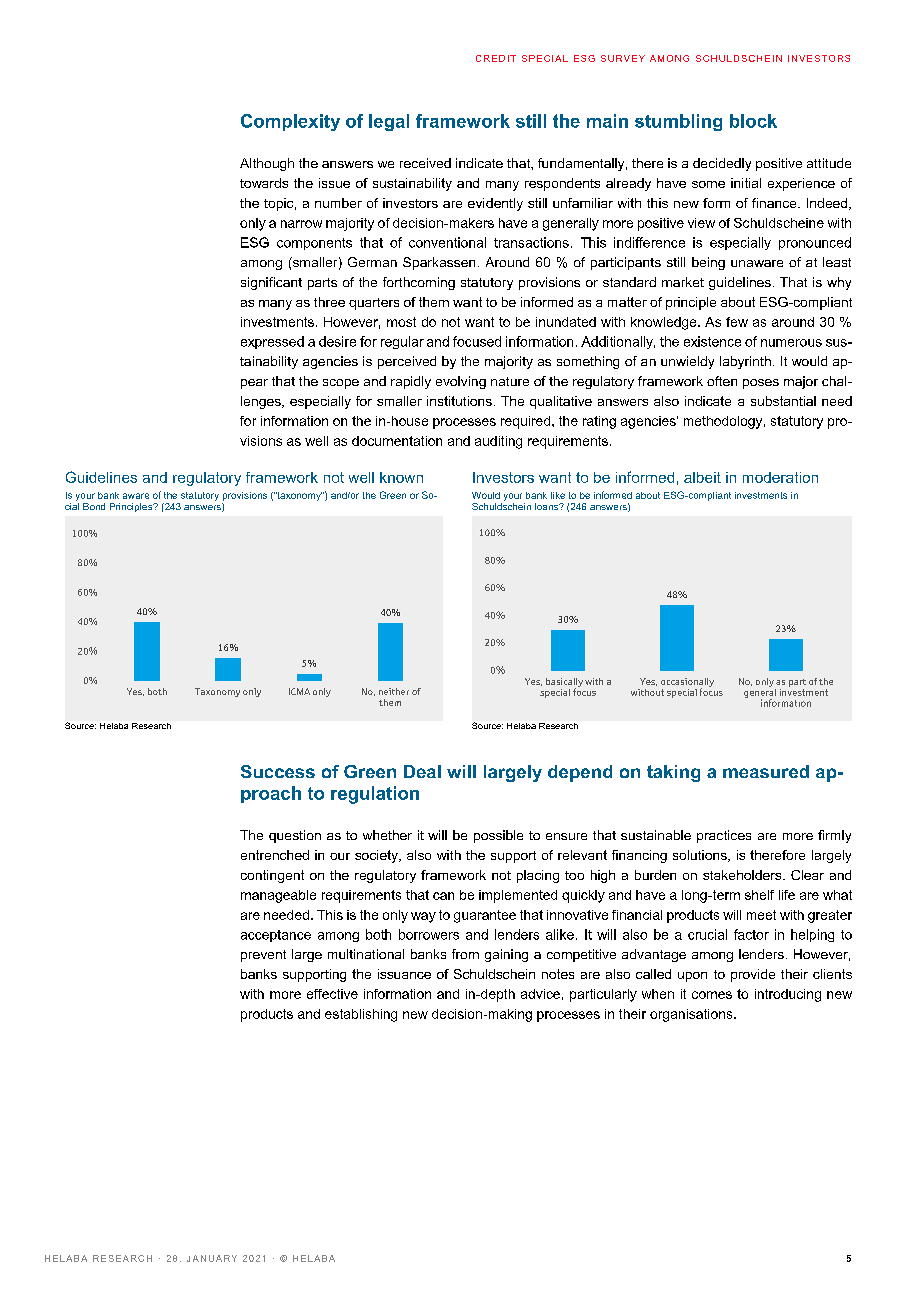  What do you see at coordinates (496, 58) in the screenshot?
I see `CREDIT` at bounding box center [496, 58].
